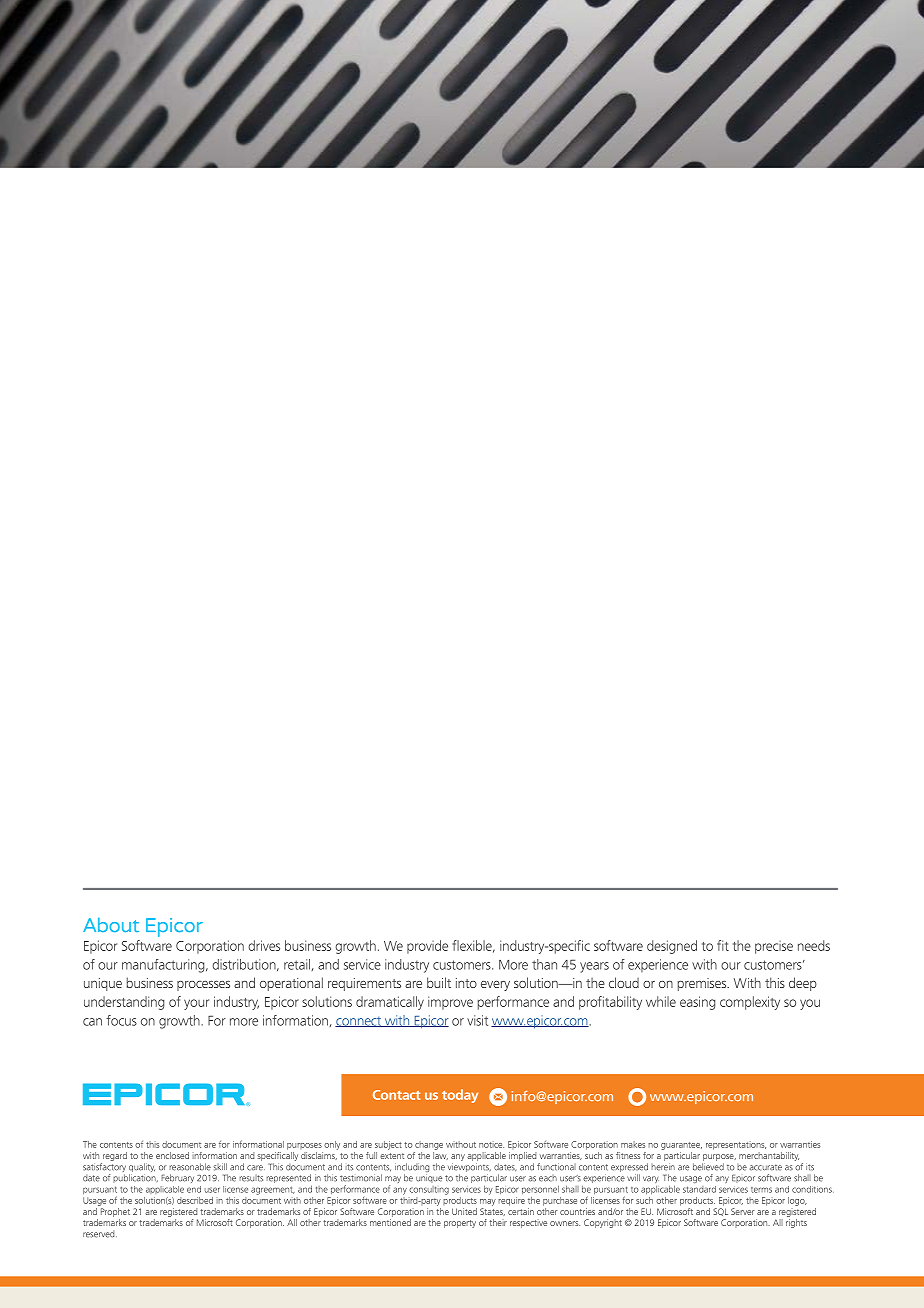 The width and height of the image is (924, 1308). Describe the element at coordinates (460, 1224) in the image. I see `property` at that location.
